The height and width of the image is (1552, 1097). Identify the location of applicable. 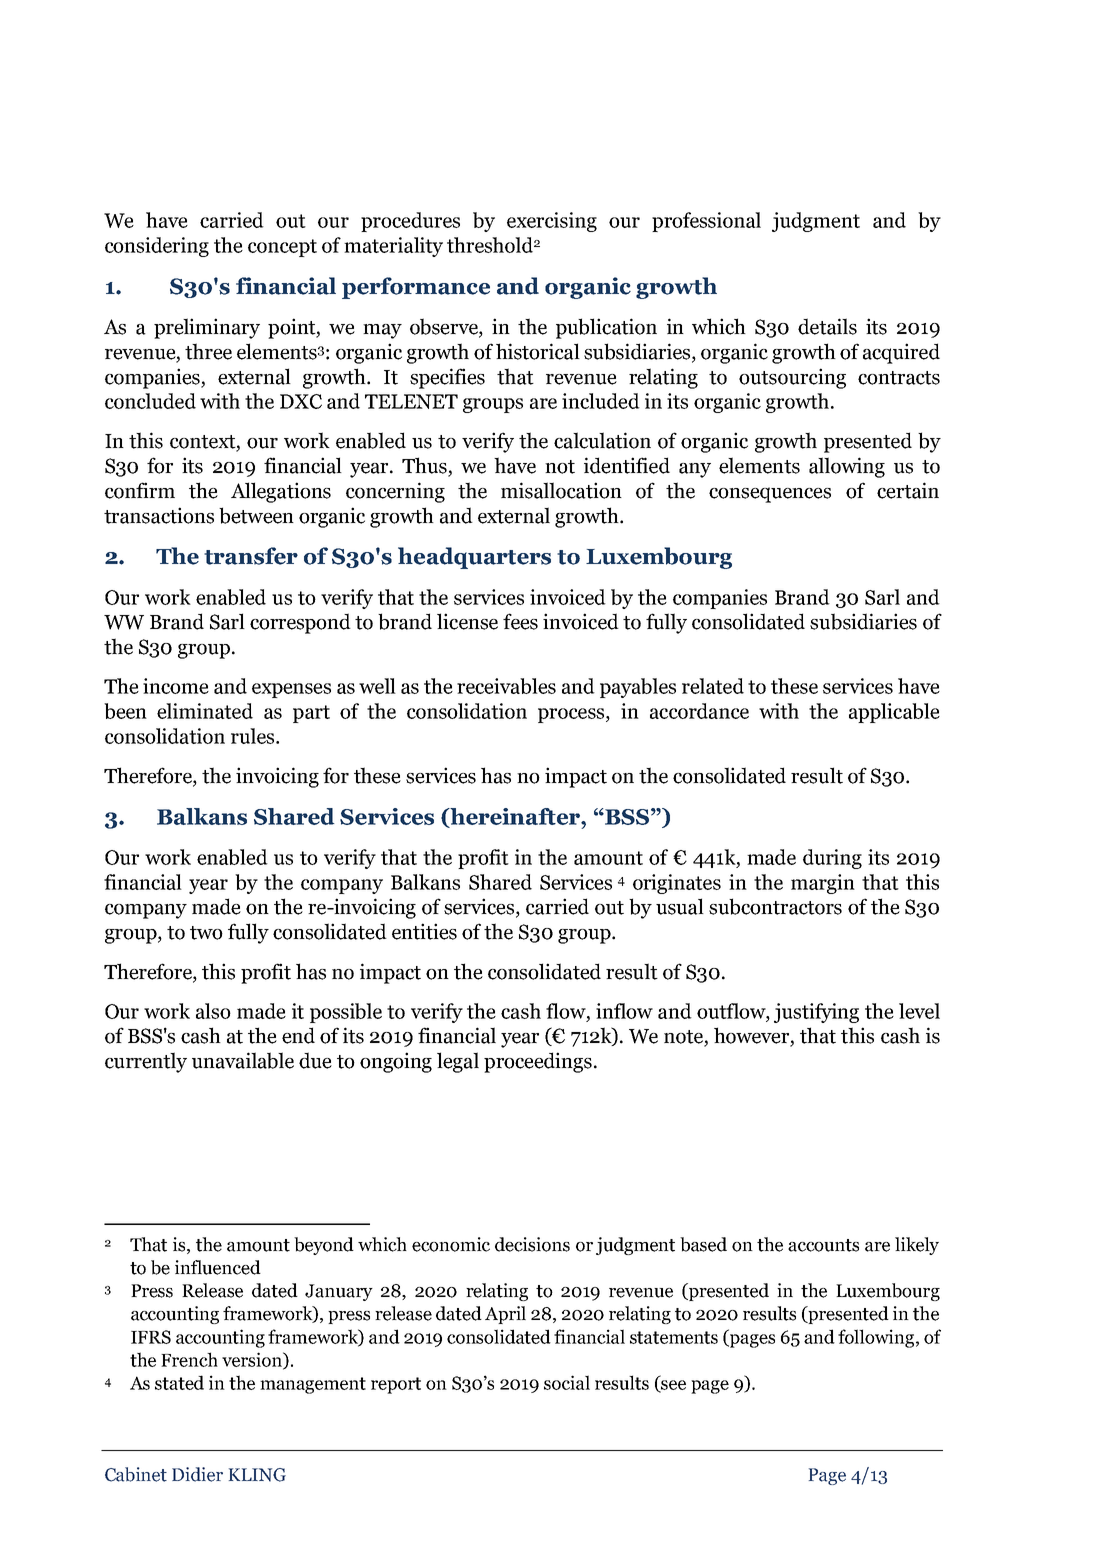
(894, 713).
